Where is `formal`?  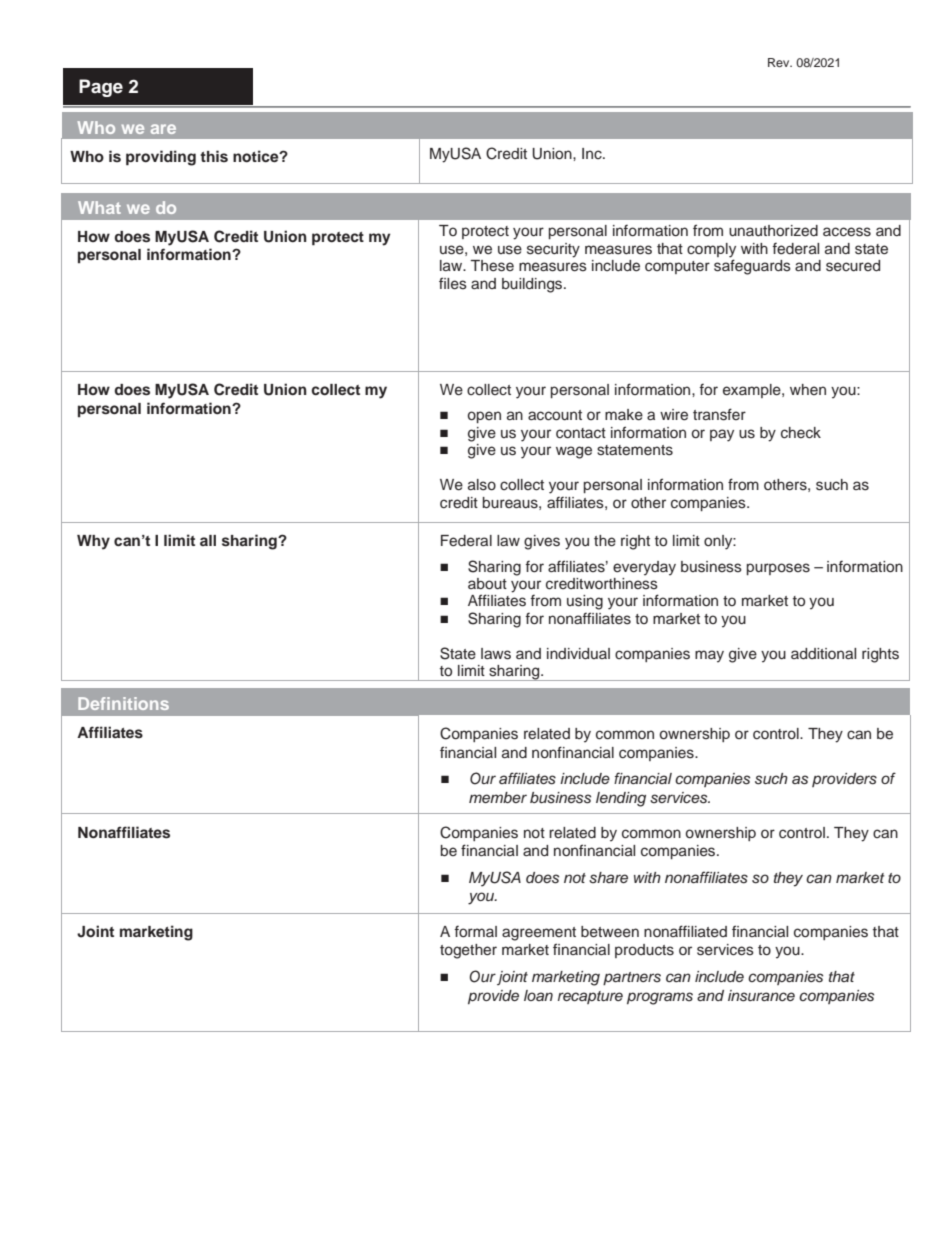 formal is located at coordinates (475, 931).
